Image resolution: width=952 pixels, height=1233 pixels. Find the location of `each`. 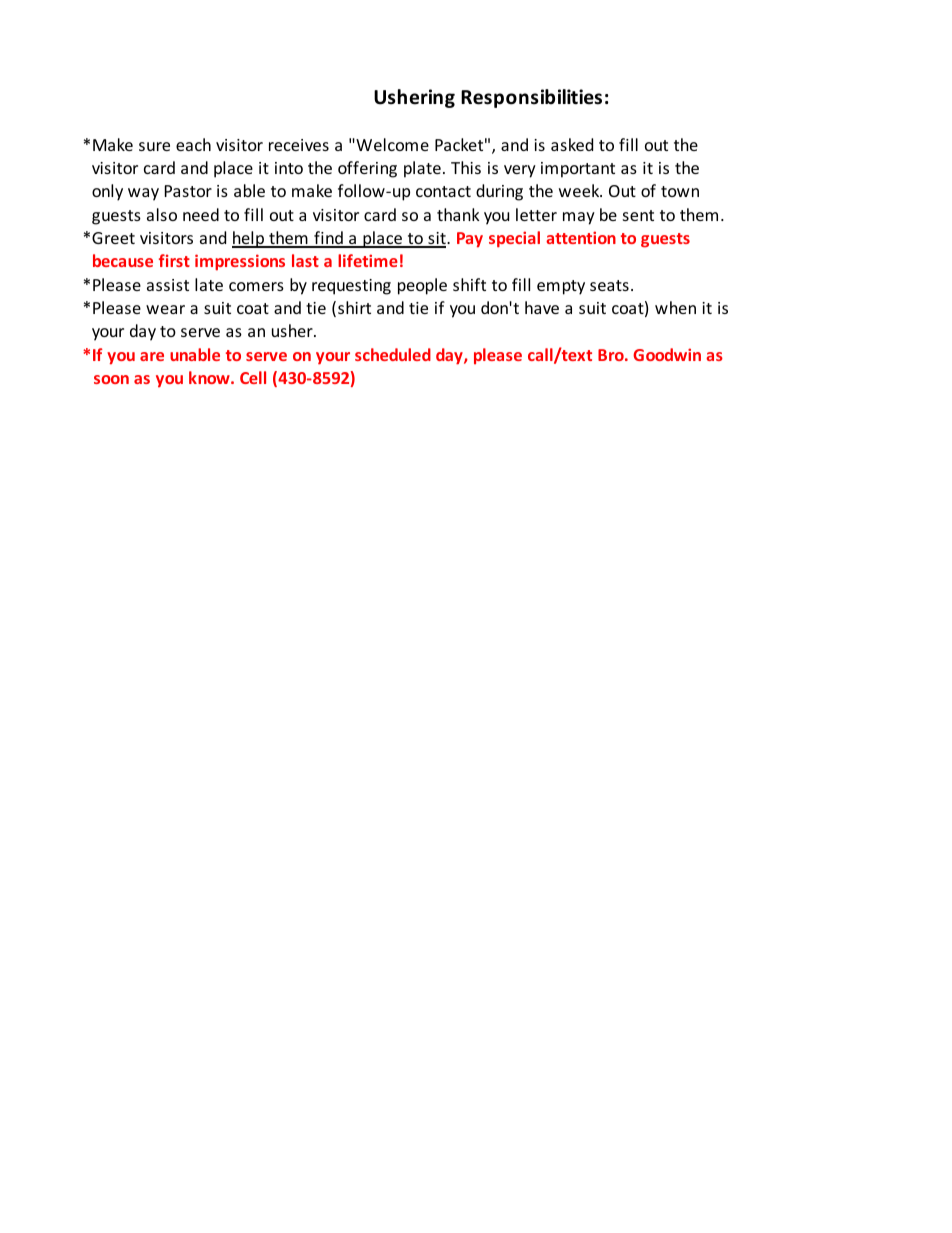

each is located at coordinates (193, 144).
